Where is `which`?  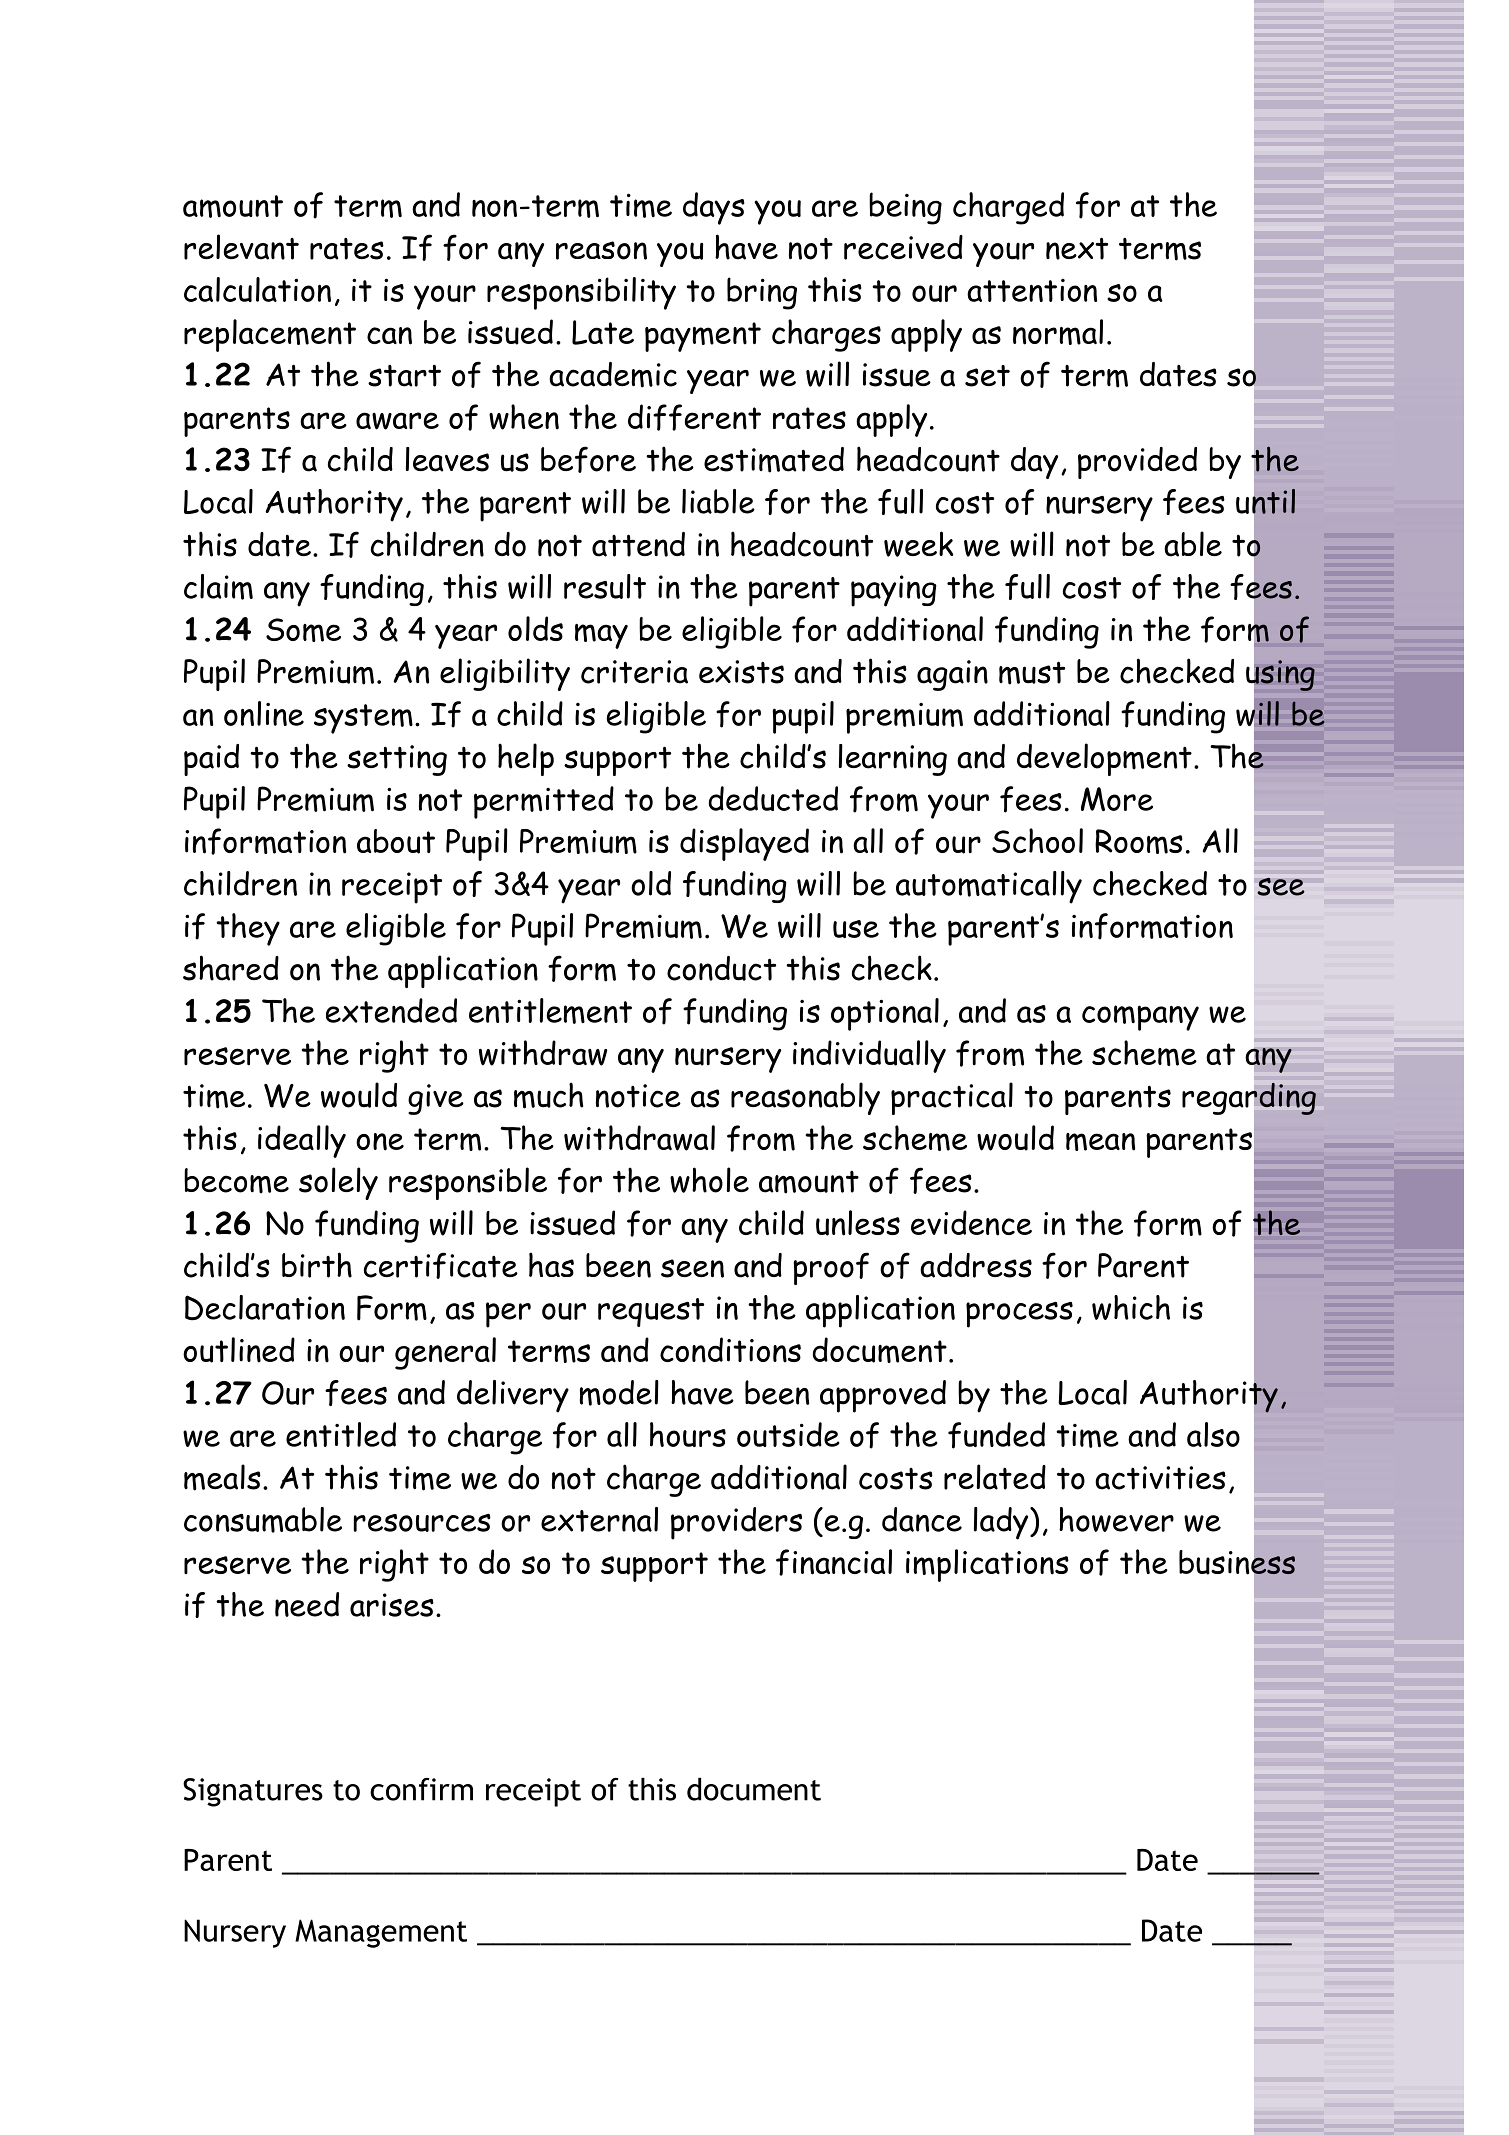 which is located at coordinates (1131, 1307).
